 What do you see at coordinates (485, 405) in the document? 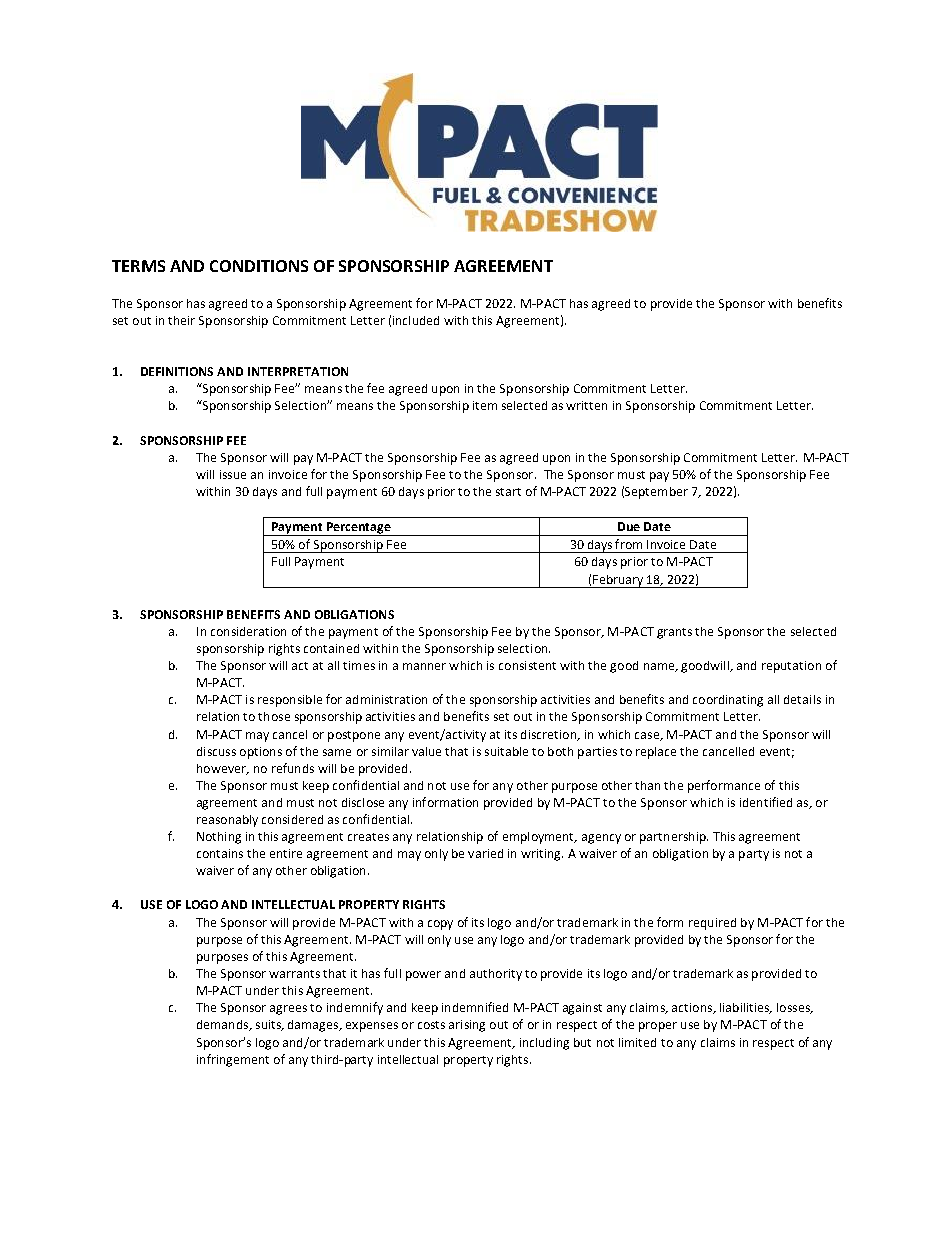
I see `item` at bounding box center [485, 405].
